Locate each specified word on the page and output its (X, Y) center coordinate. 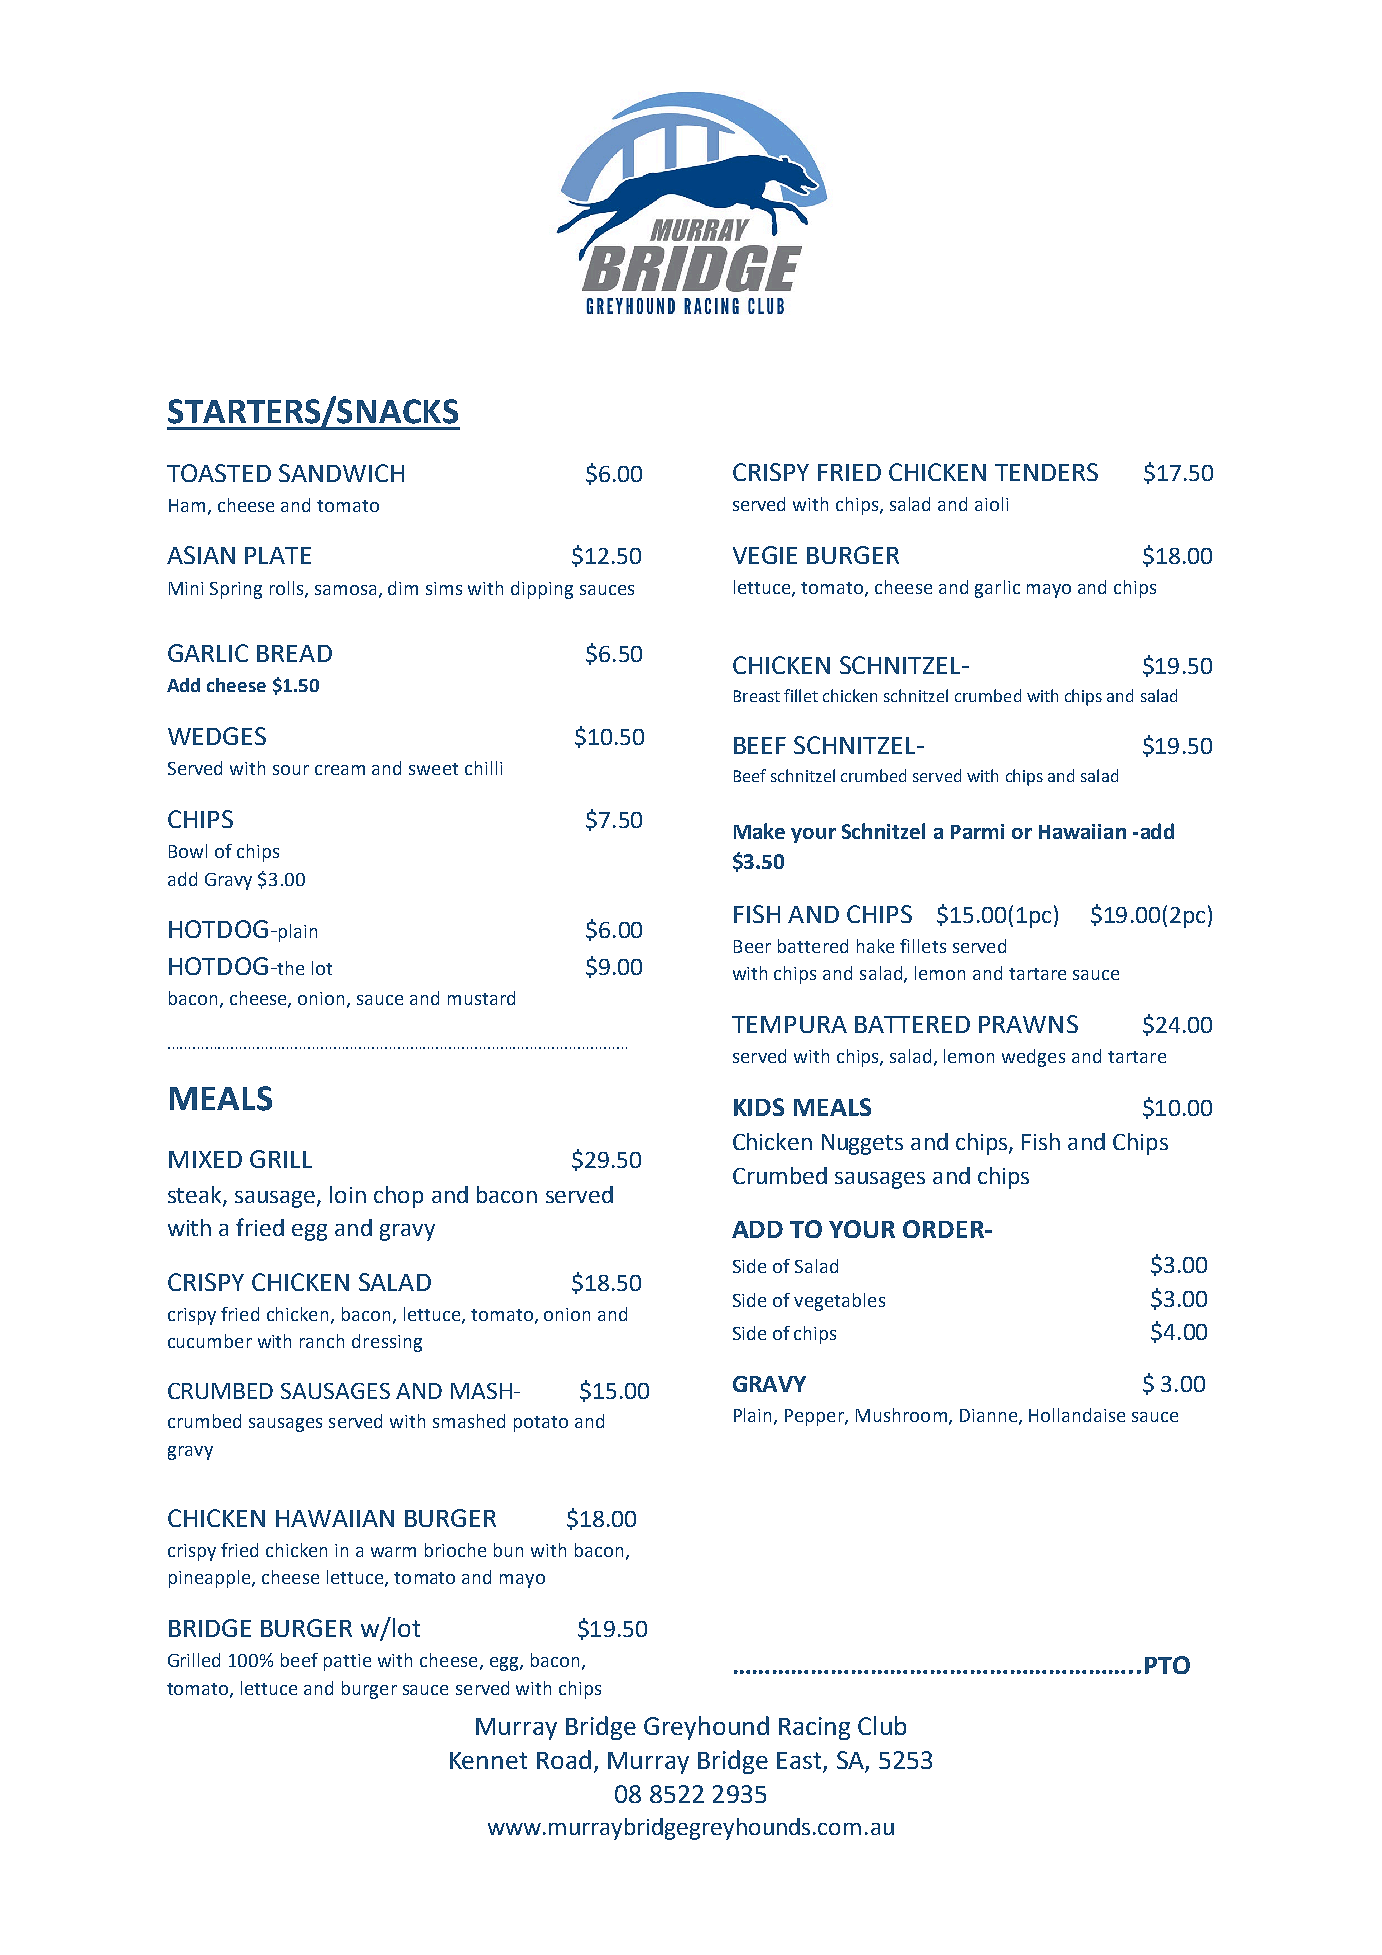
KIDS (759, 1107)
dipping (542, 590)
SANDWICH (341, 473)
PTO (1167, 1665)
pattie (347, 1662)
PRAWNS (1028, 1024)
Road (564, 1759)
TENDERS (1046, 472)
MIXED (205, 1159)
